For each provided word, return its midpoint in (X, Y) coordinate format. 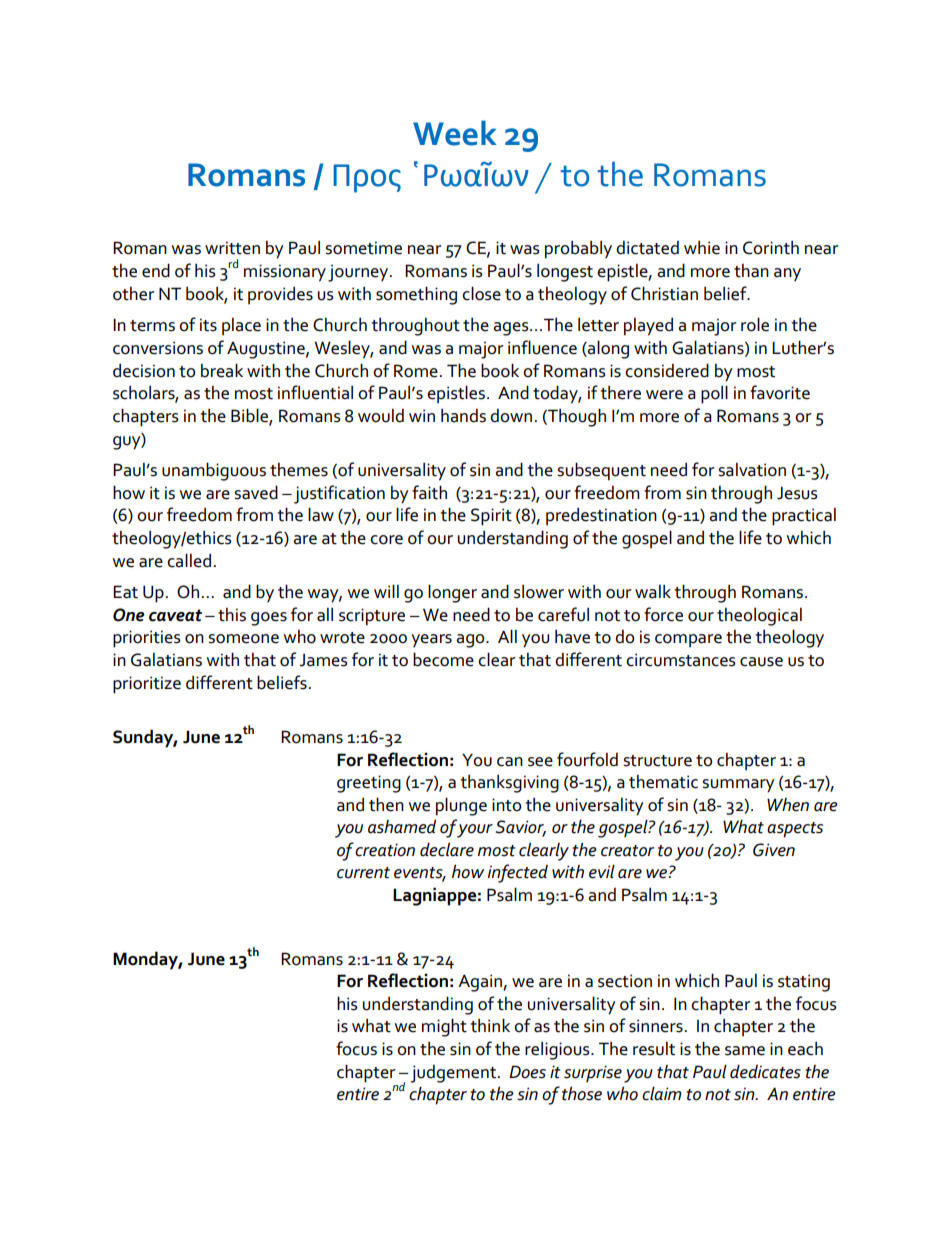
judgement (453, 1074)
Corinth (771, 248)
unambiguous (214, 471)
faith (429, 492)
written (232, 248)
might (444, 1027)
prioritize (147, 685)
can (510, 762)
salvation (752, 470)
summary (738, 786)
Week (455, 133)
